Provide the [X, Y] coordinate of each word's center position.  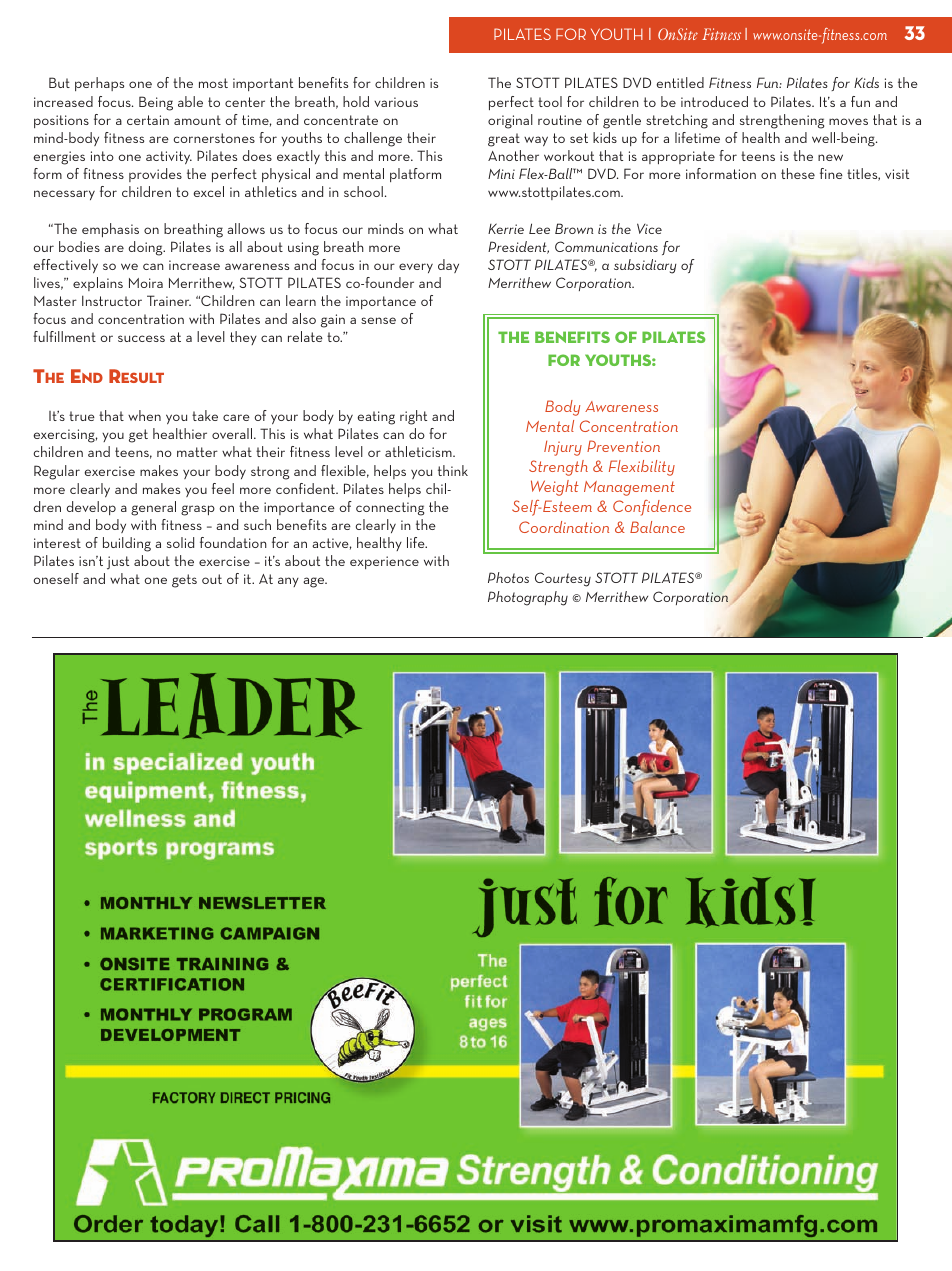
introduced [714, 101]
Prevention [623, 446]
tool [550, 101]
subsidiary [645, 266]
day [448, 266]
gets [184, 581]
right [413, 417]
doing [147, 248]
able [190, 101]
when [144, 415]
